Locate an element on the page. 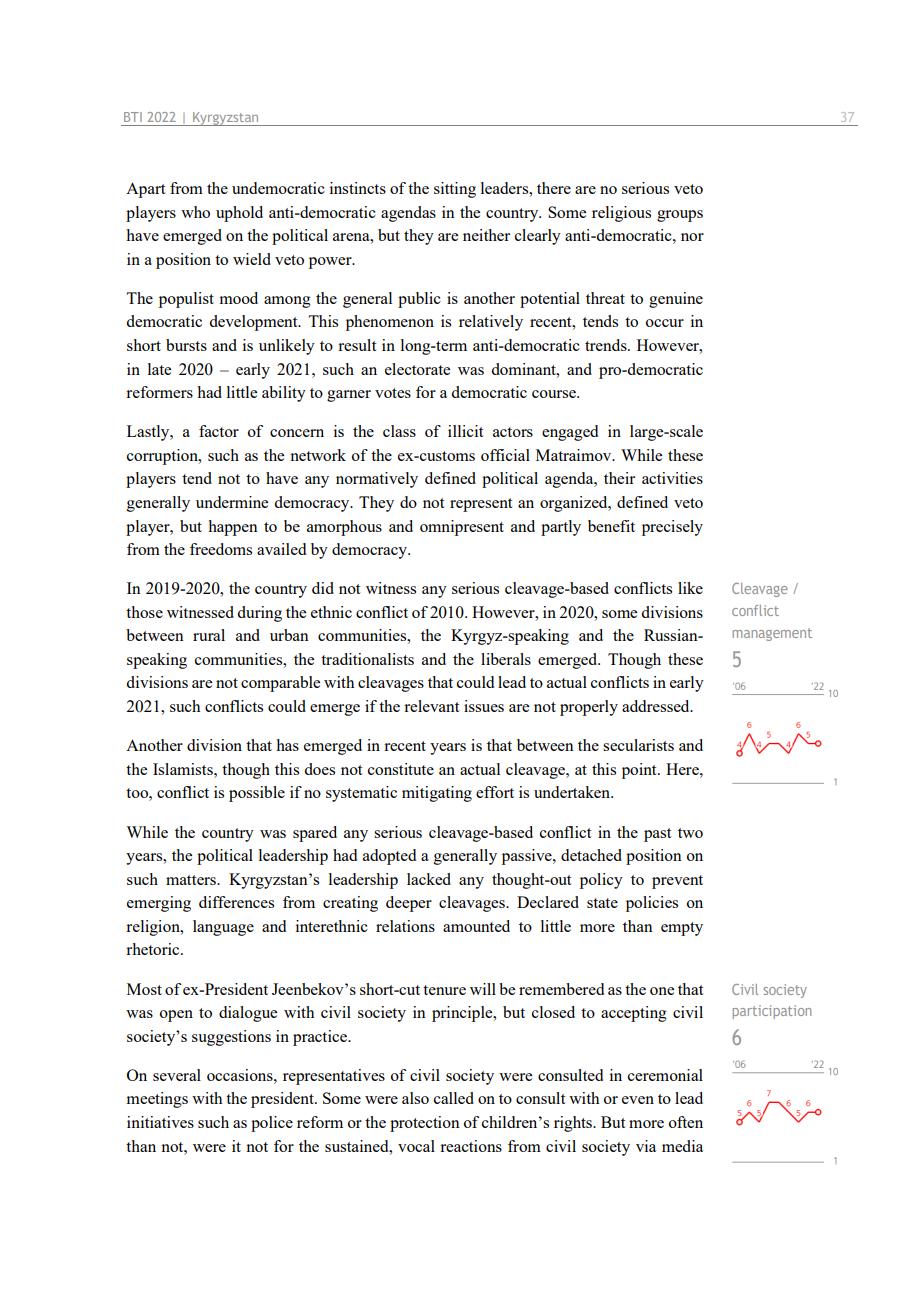 Image resolution: width=924 pixels, height=1308 pixels. relevant is located at coordinates (431, 706).
